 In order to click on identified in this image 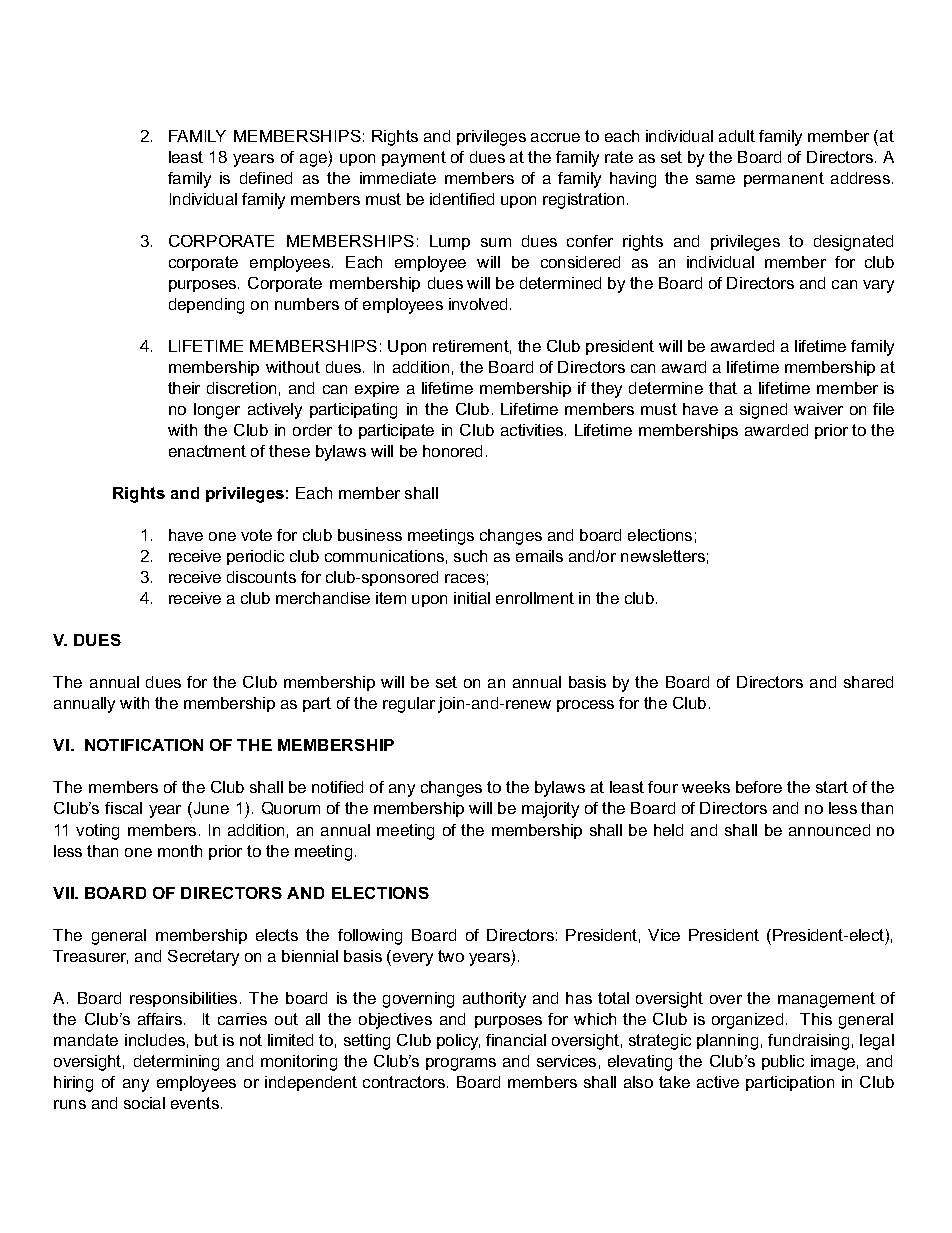, I will do `click(462, 199)`.
